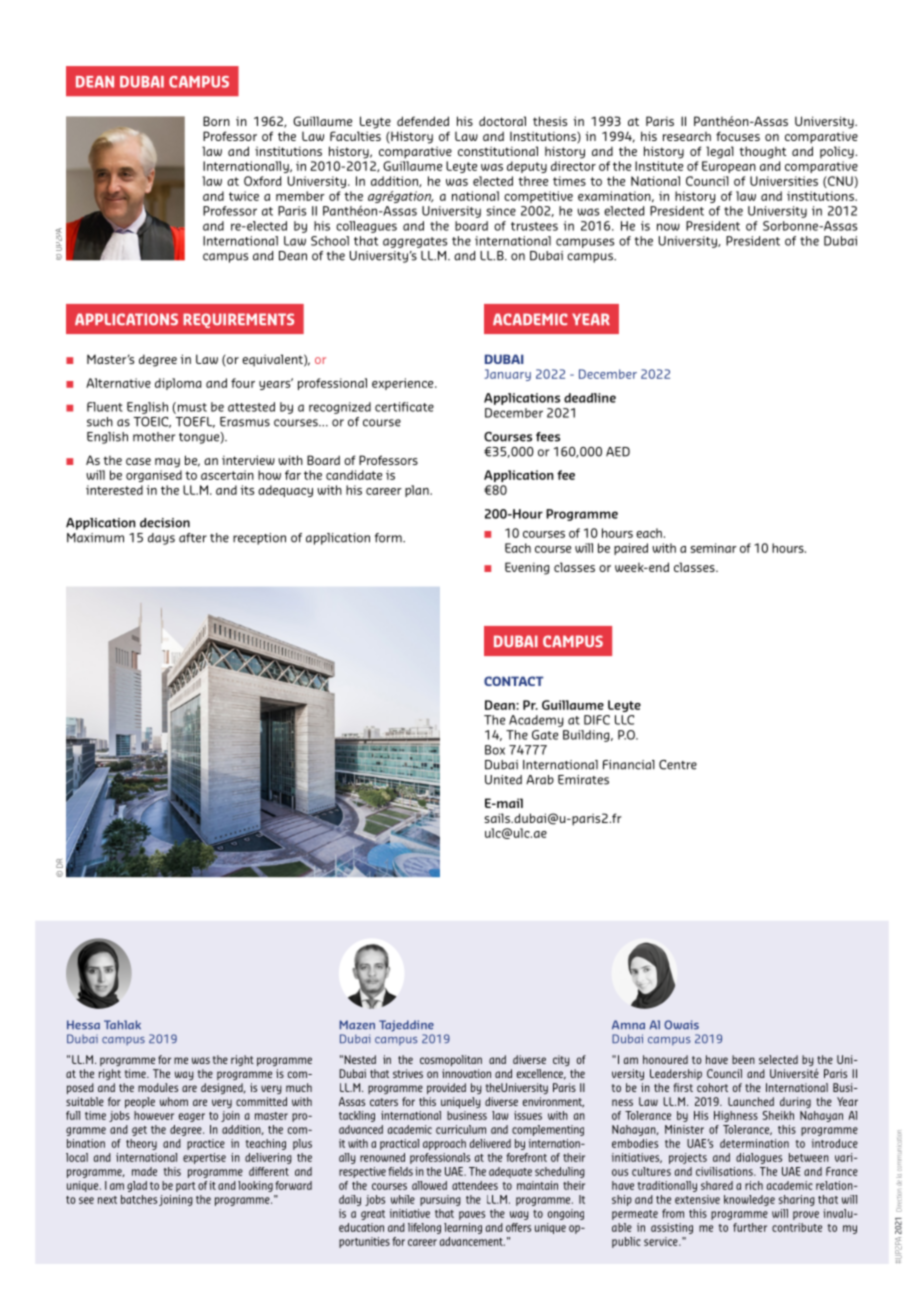  What do you see at coordinates (503, 780) in the screenshot?
I see `United` at bounding box center [503, 780].
